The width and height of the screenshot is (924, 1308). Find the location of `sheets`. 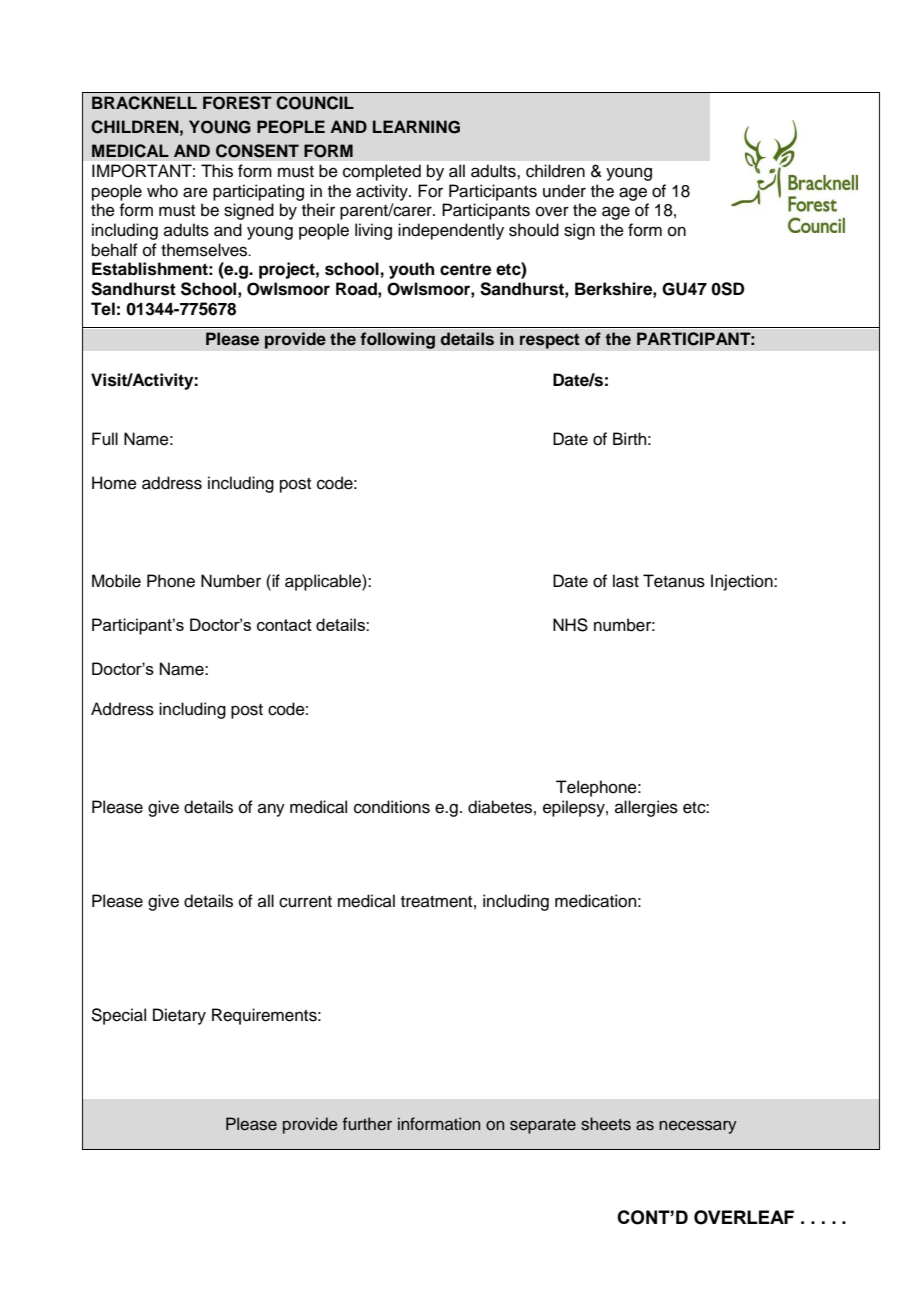

sheets is located at coordinates (606, 1124).
